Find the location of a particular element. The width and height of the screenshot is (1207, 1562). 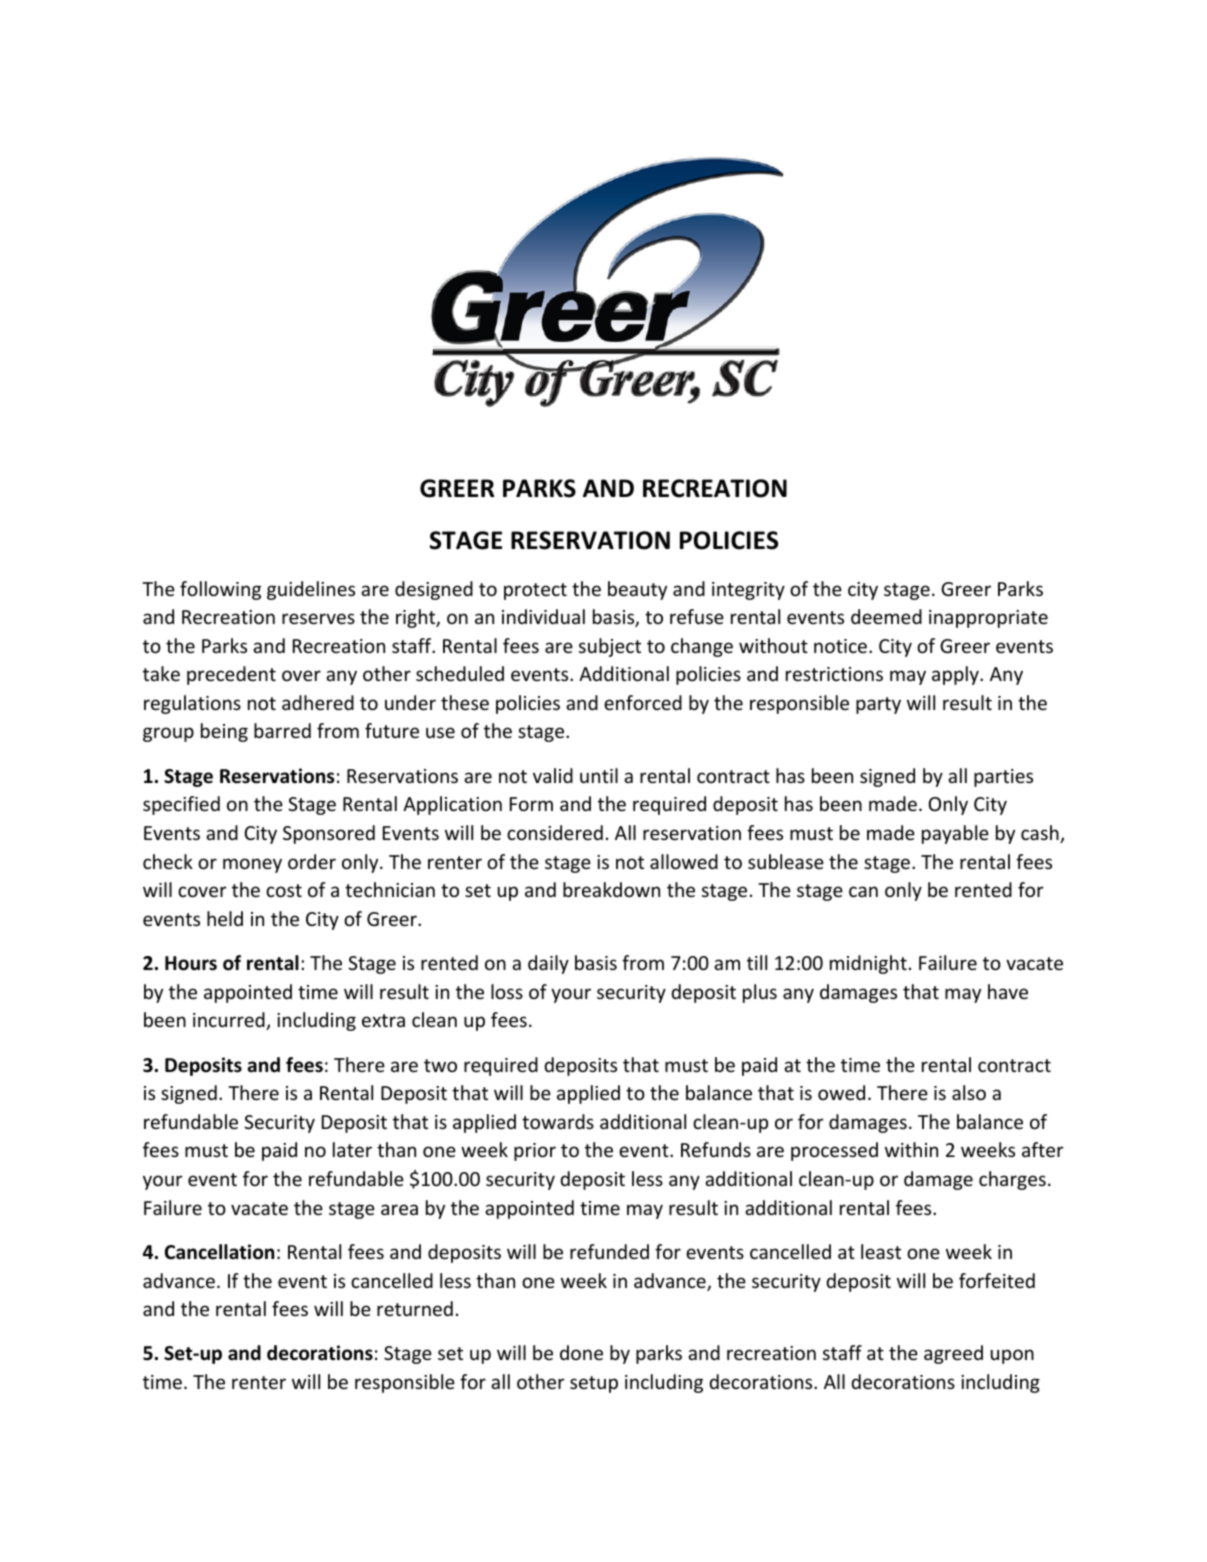

prior is located at coordinates (535, 1152).
